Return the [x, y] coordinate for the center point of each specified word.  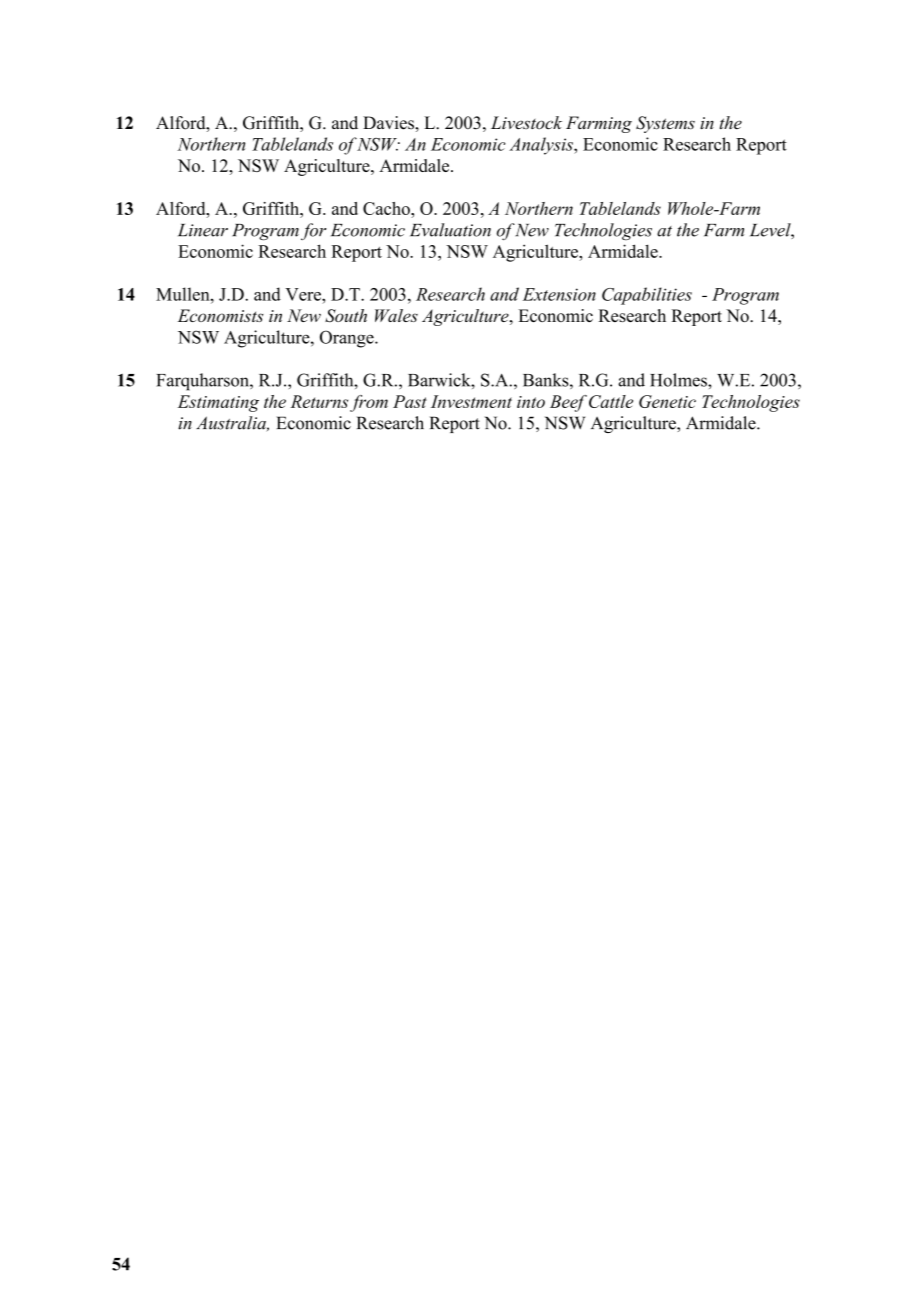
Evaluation [450, 230]
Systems [665, 124]
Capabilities [647, 296]
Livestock [526, 123]
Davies [389, 123]
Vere [304, 294]
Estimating [218, 403]
